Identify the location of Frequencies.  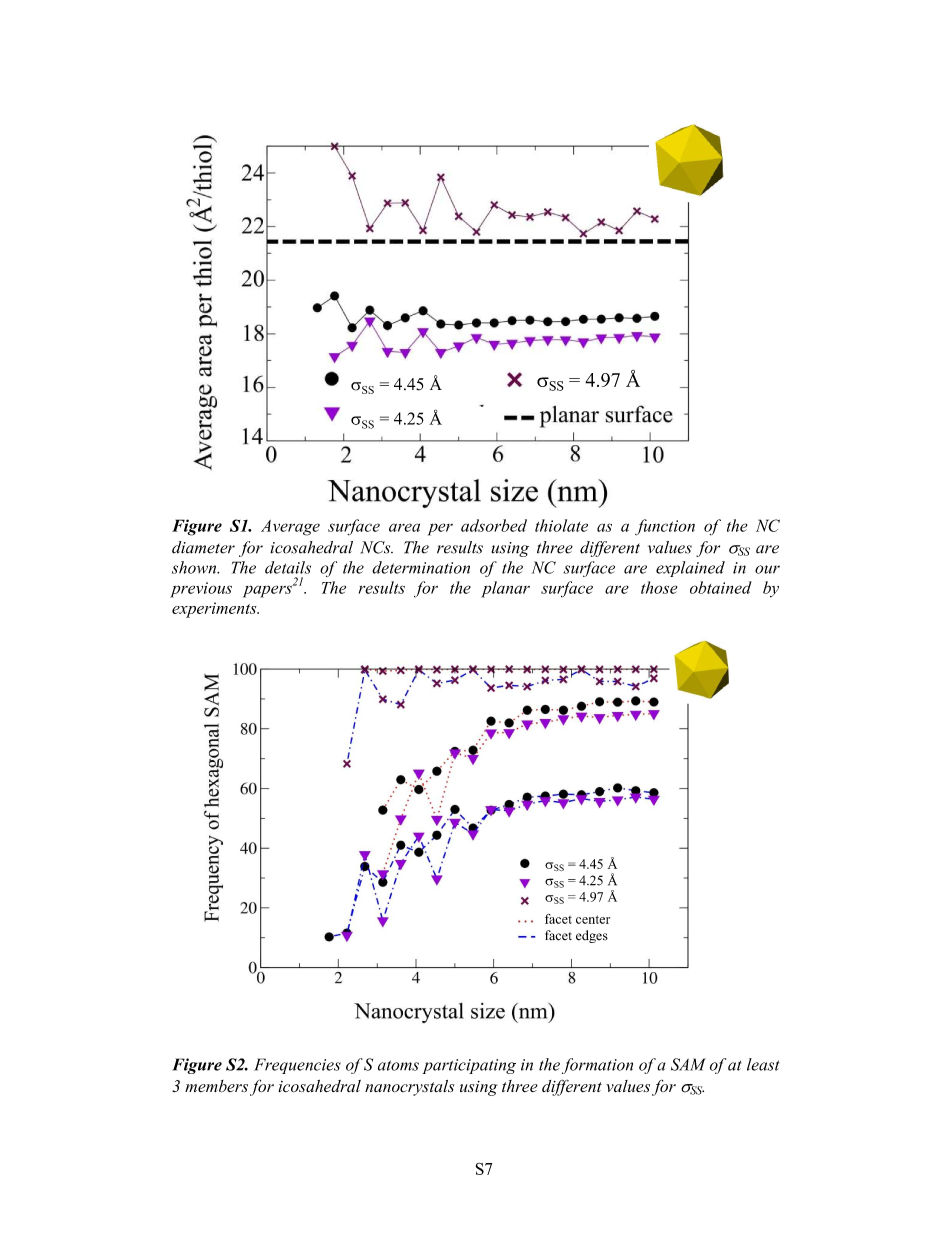
(297, 1066).
